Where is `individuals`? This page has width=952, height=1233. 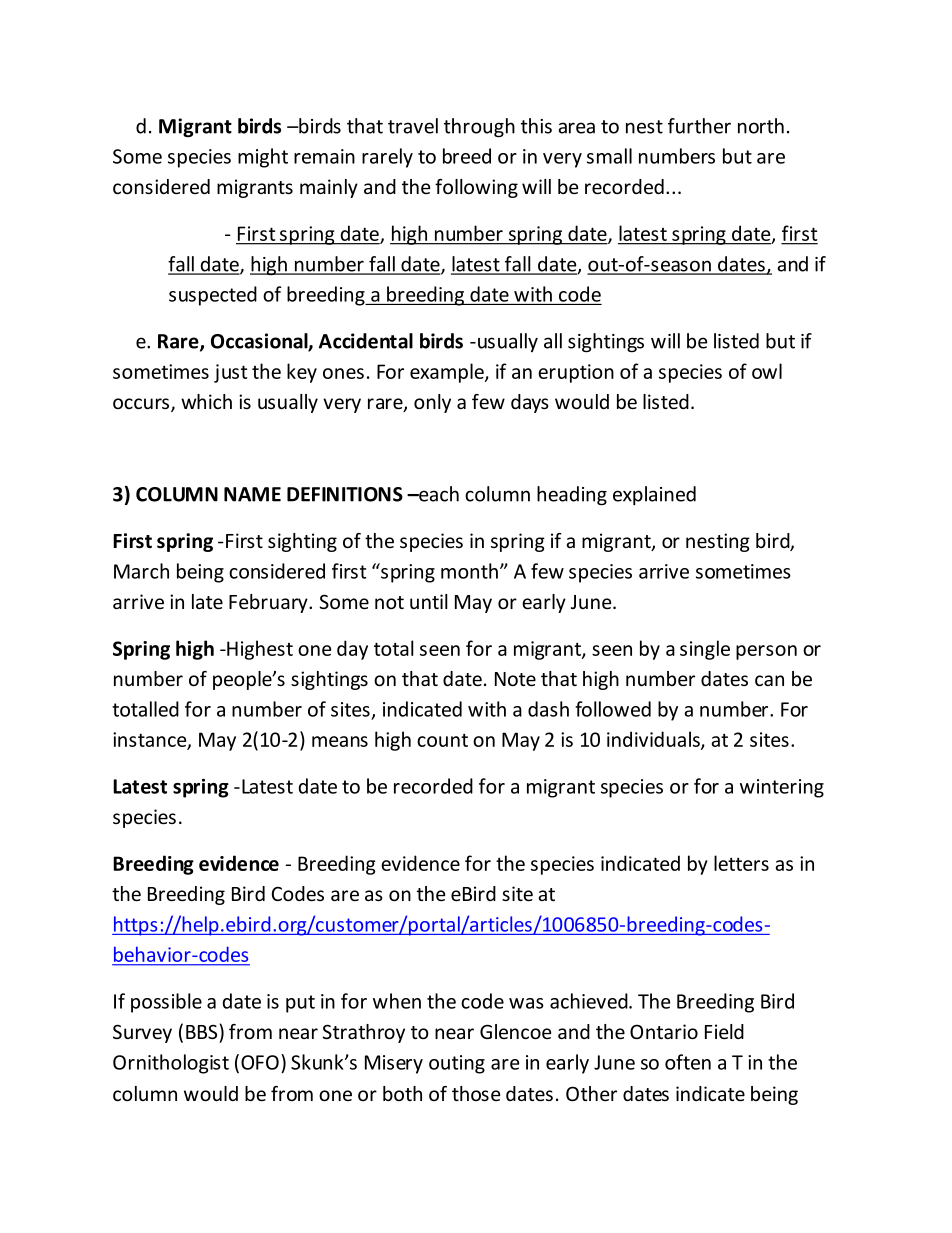 individuals is located at coordinates (654, 740).
